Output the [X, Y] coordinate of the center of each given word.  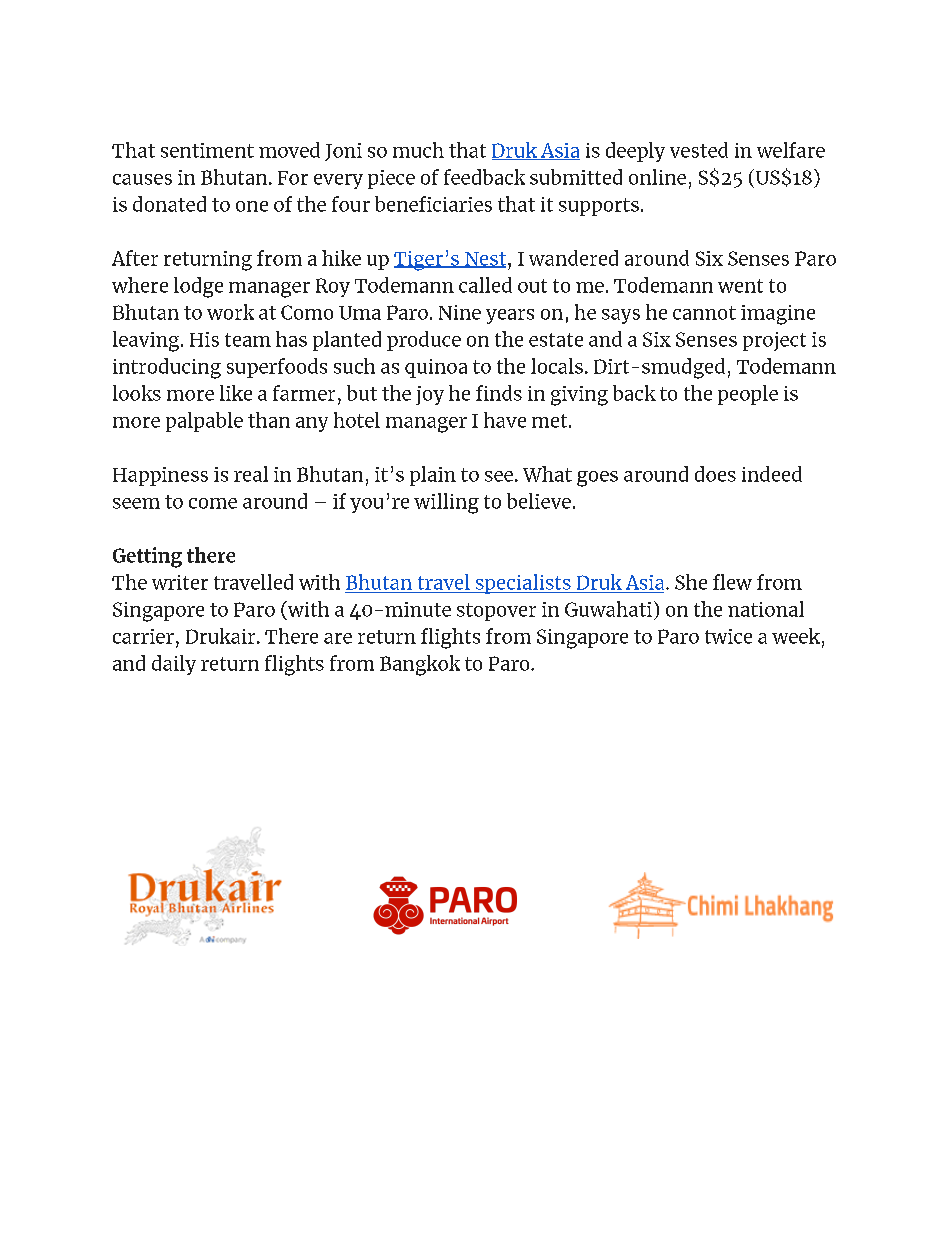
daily [174, 665]
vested [699, 150]
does [715, 474]
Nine [460, 312]
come [213, 503]
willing [446, 503]
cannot [704, 313]
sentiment [207, 150]
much [418, 150]
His [204, 339]
